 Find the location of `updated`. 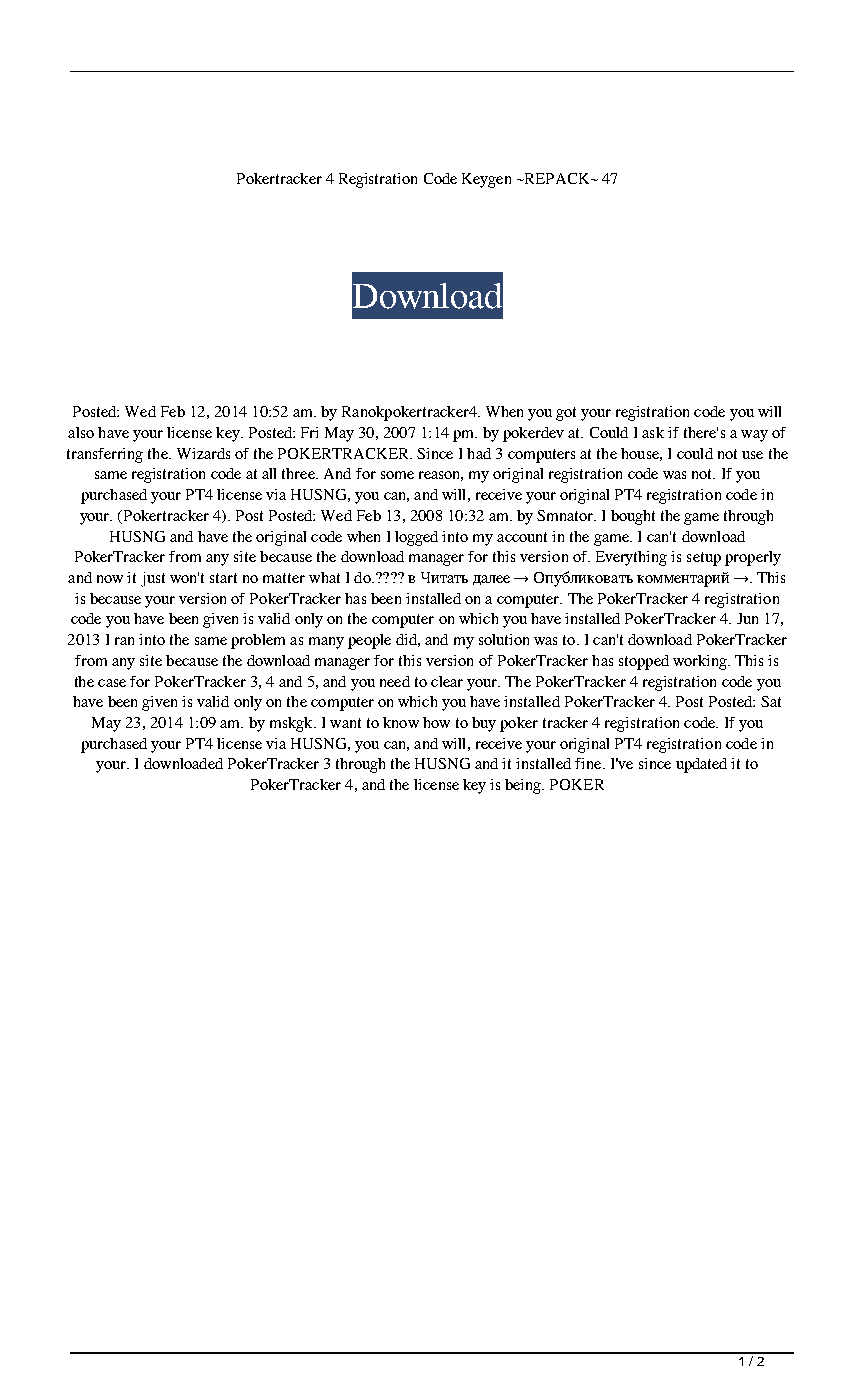

updated is located at coordinates (701, 765).
